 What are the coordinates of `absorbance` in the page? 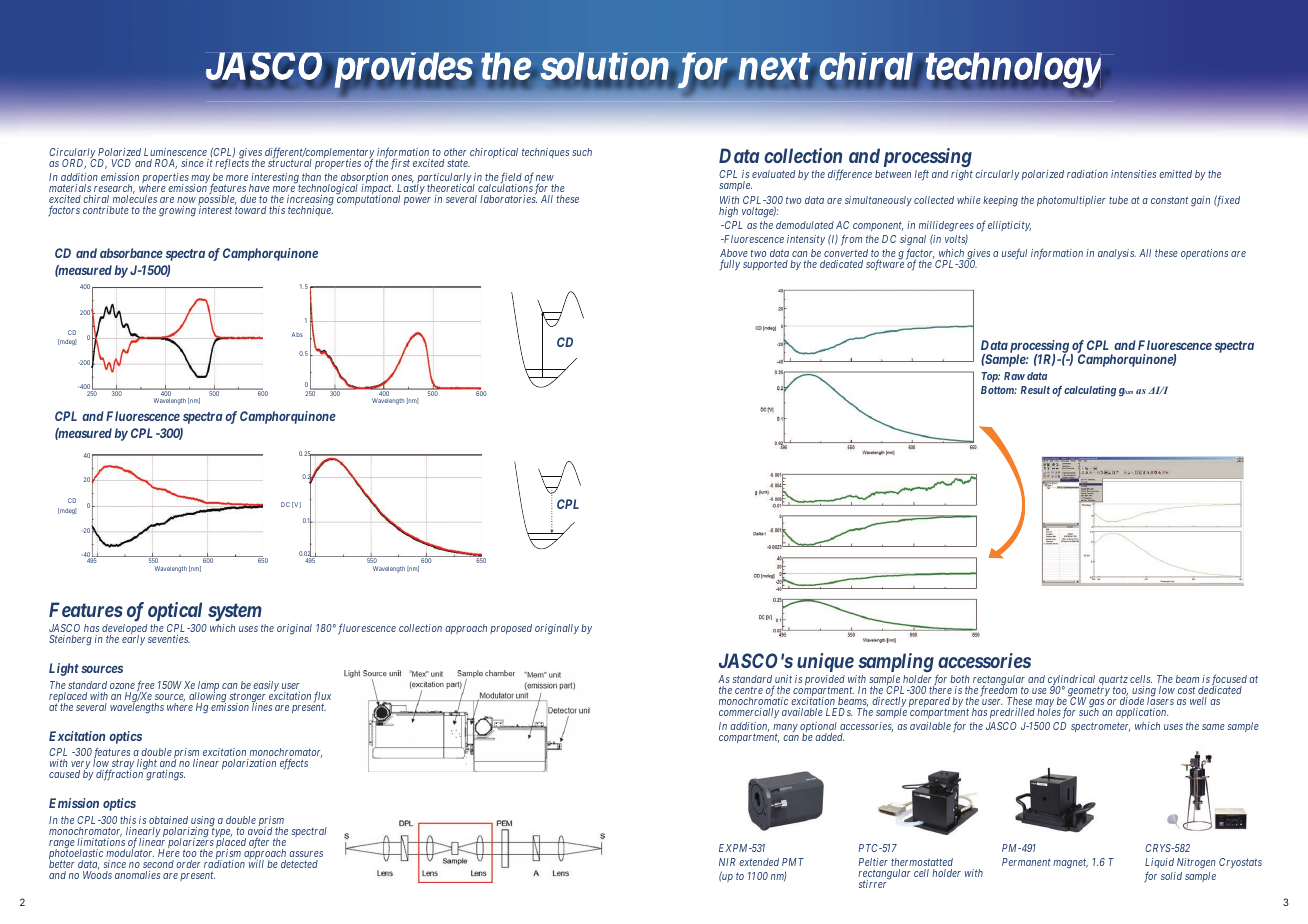 It's located at (131, 253).
